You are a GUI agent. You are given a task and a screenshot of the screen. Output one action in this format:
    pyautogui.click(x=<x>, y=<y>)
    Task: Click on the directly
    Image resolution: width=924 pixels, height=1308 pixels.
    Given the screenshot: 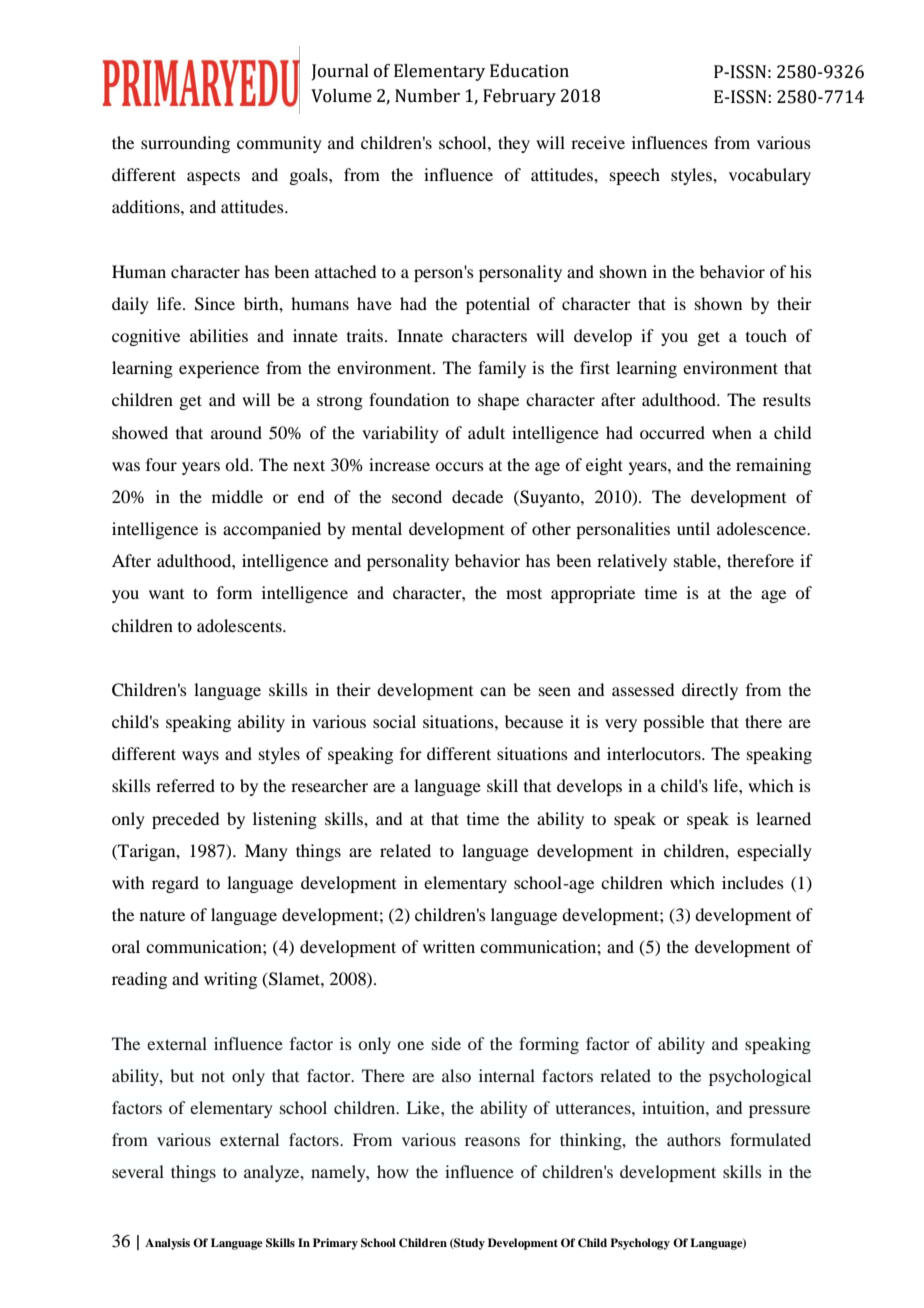 What is the action you would take?
    pyautogui.click(x=710, y=691)
